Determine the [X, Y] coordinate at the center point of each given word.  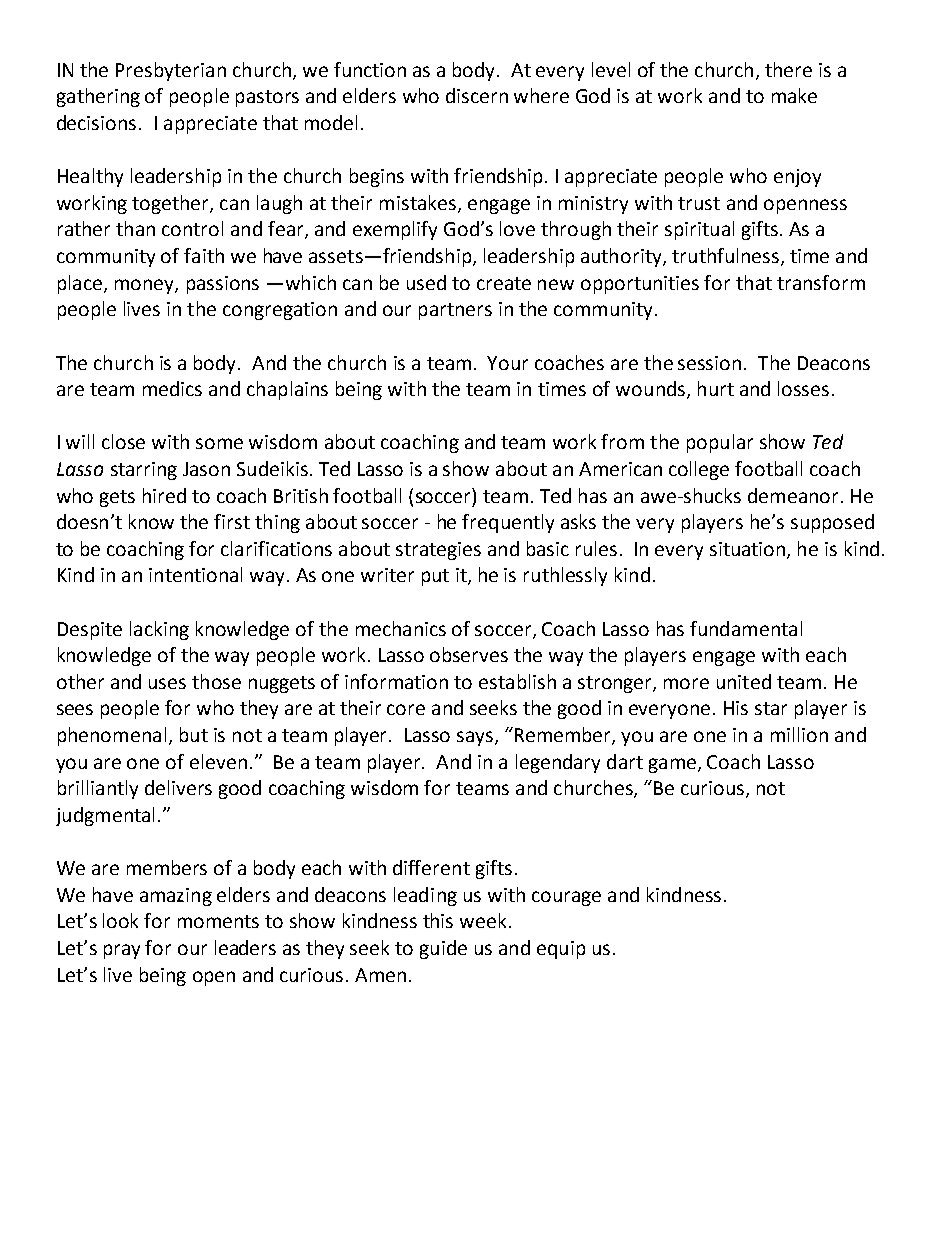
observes [469, 654]
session [709, 363]
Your [507, 363]
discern [477, 95]
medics [172, 388]
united [744, 681]
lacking [159, 630]
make [794, 95]
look [120, 920]
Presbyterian [171, 71]
